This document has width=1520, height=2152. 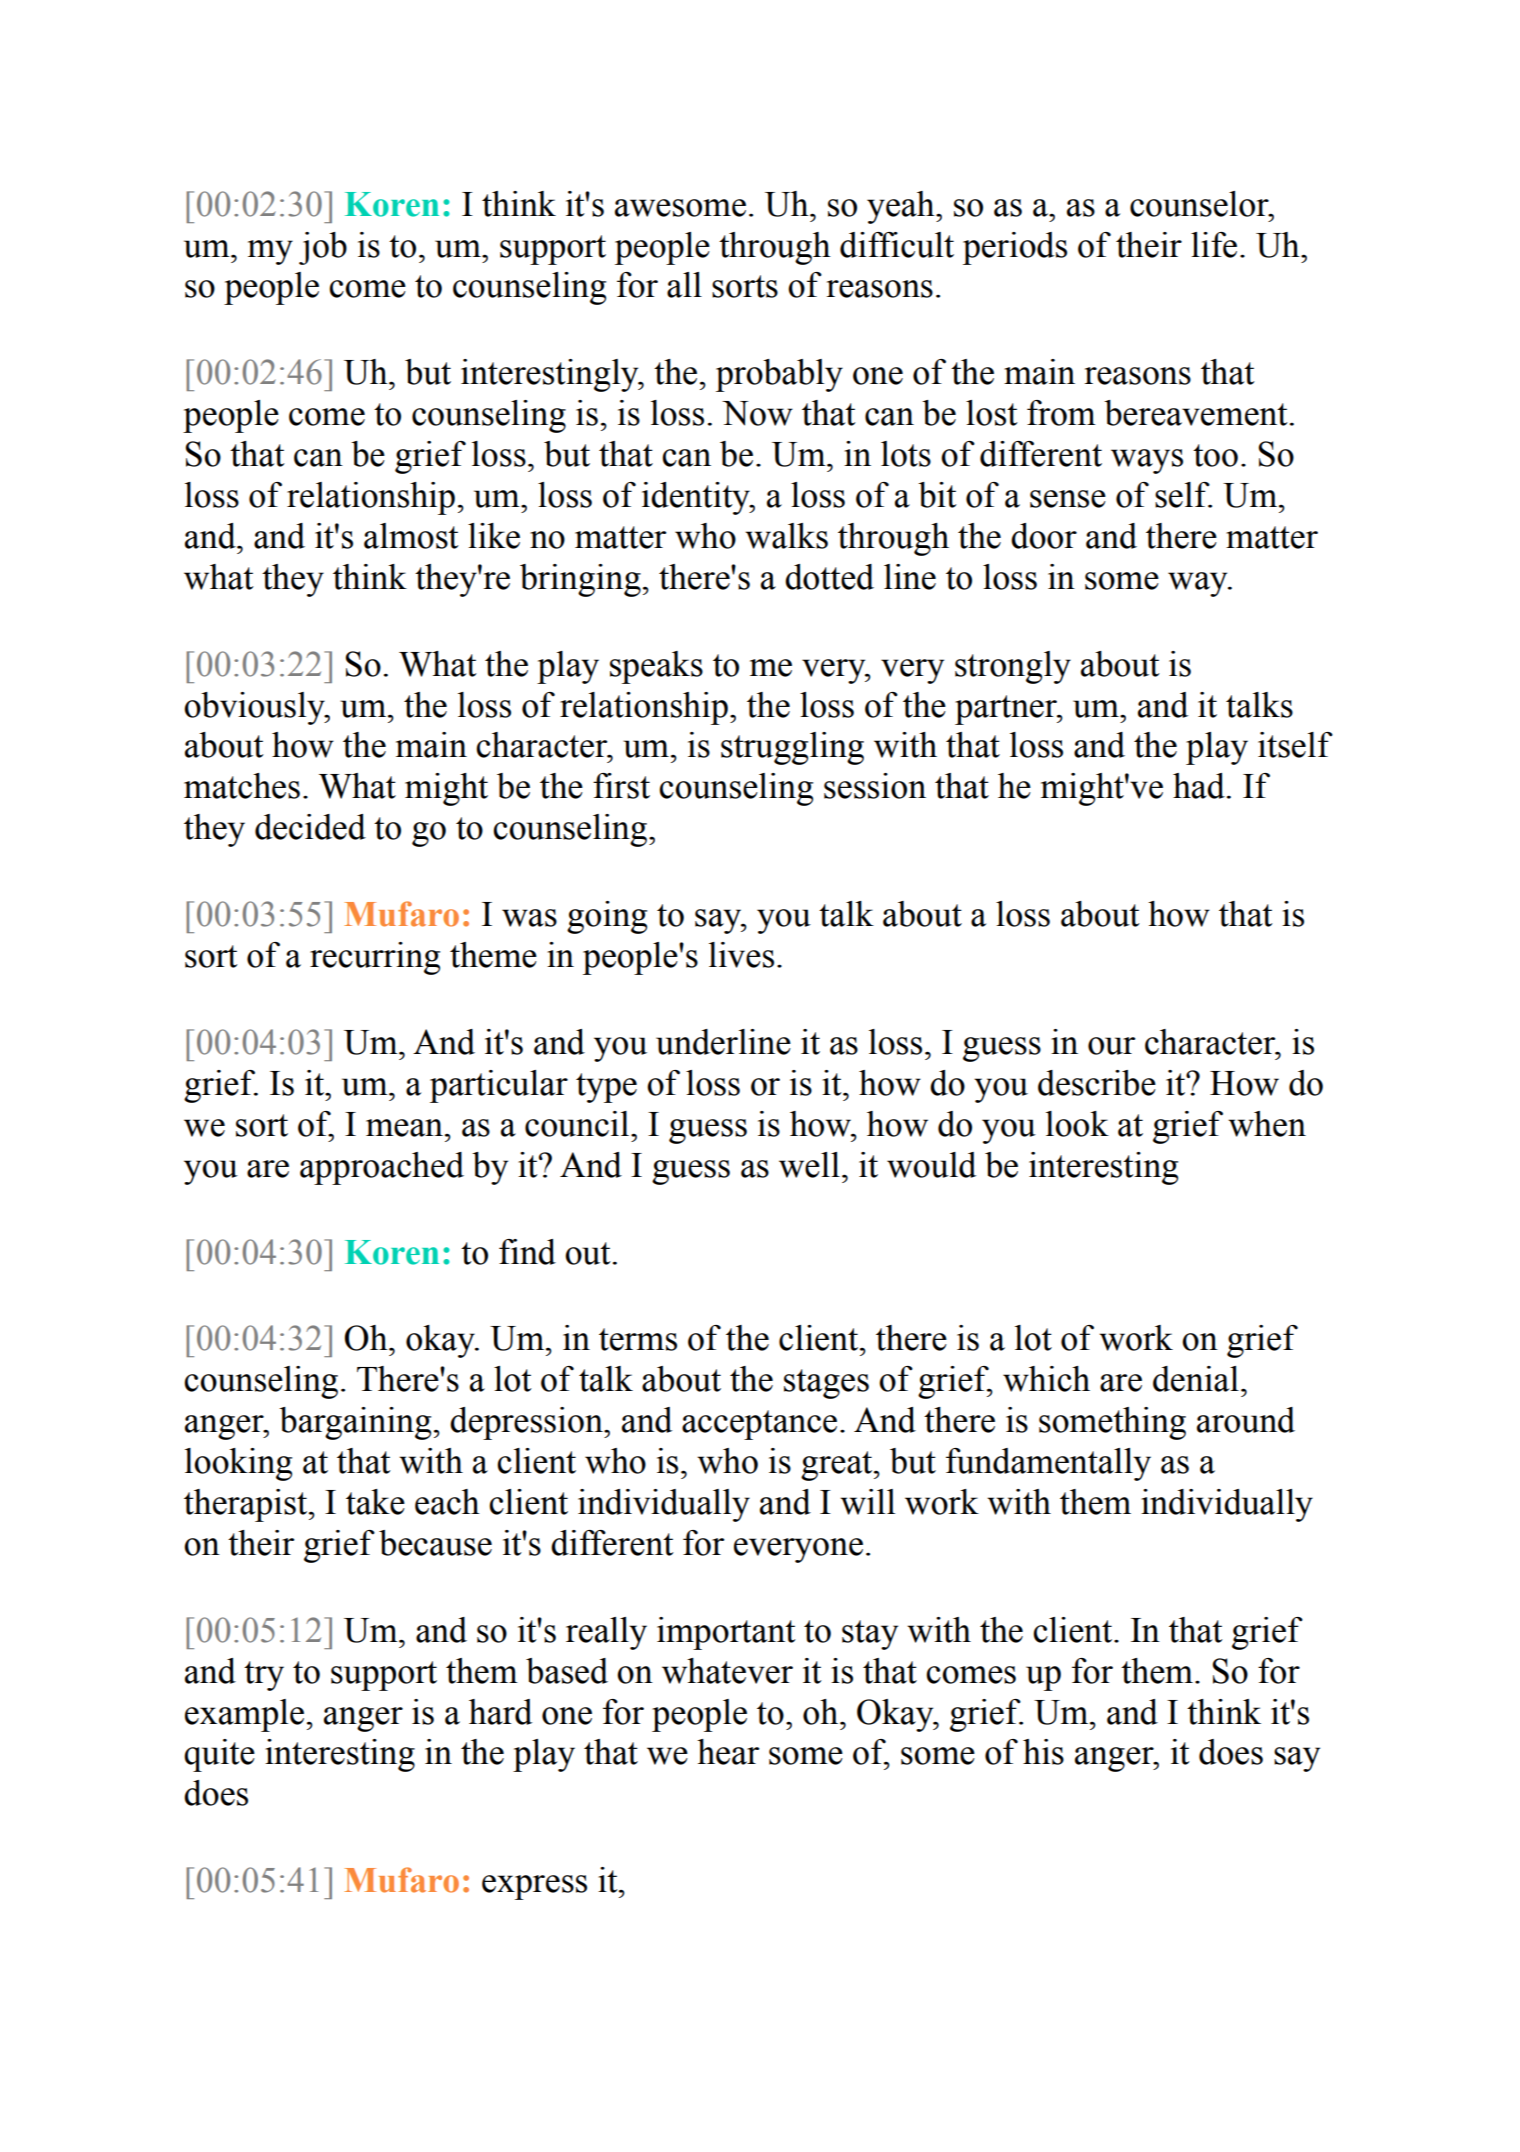 I want to click on denial, so click(x=1196, y=1379).
